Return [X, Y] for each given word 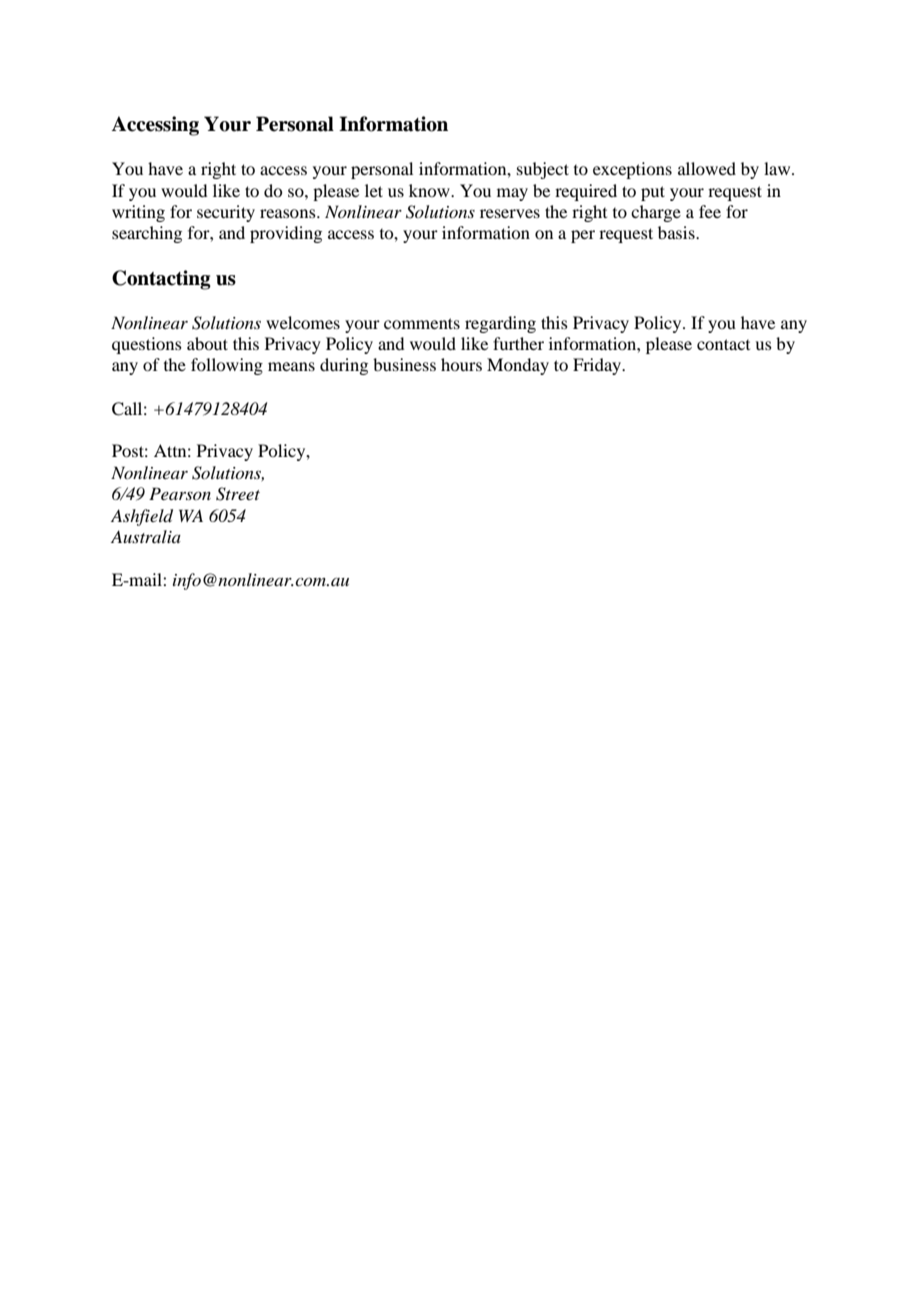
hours [461, 364]
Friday [598, 366]
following [227, 366]
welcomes [303, 322]
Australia [146, 536]
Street [238, 494]
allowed [707, 168]
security [226, 213]
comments [422, 323]
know [430, 190]
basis [677, 232]
